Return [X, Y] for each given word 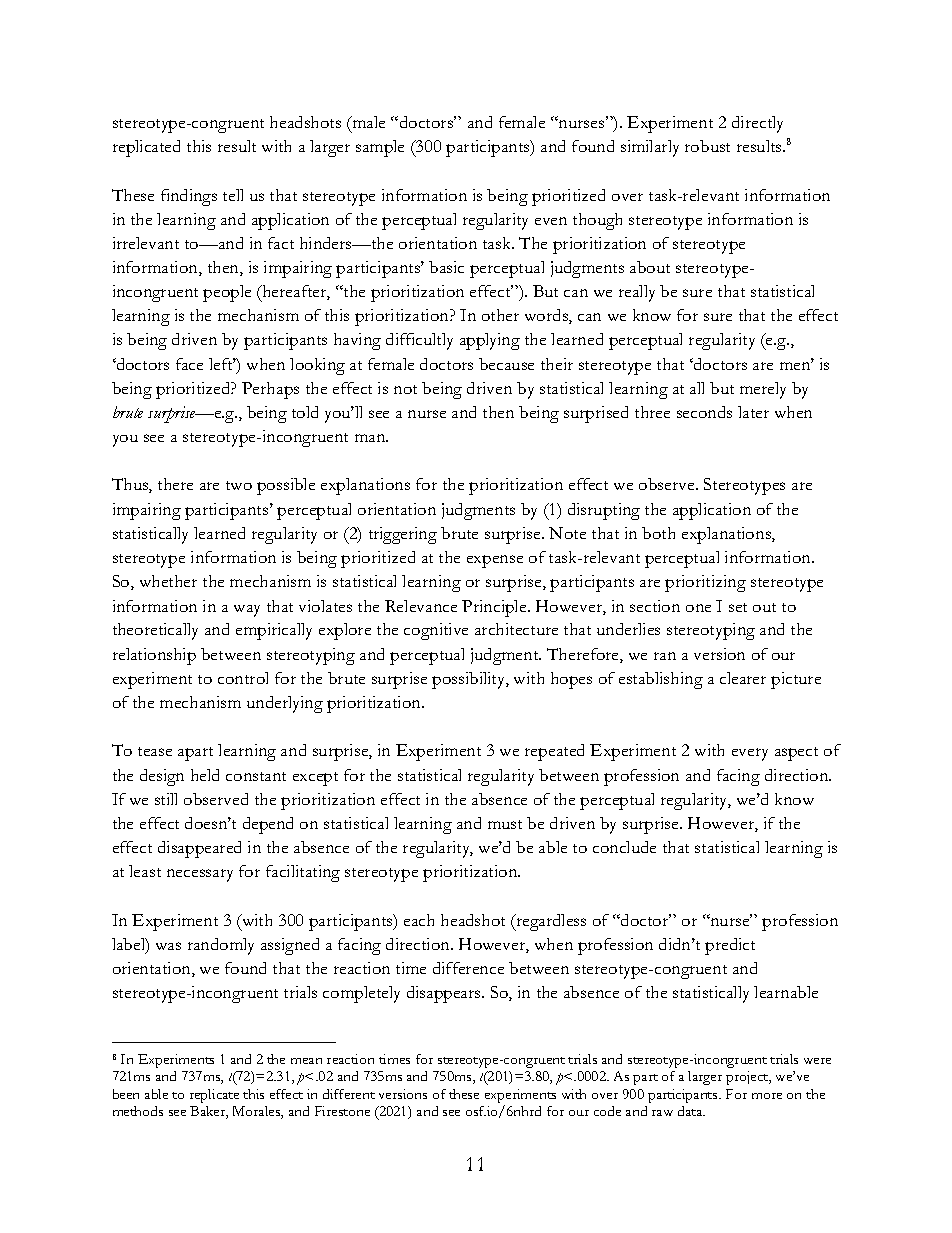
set [738, 607]
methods [138, 1111]
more [767, 1096]
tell [233, 195]
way [247, 611]
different [349, 1094]
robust [707, 146]
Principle [495, 608]
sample [380, 148]
